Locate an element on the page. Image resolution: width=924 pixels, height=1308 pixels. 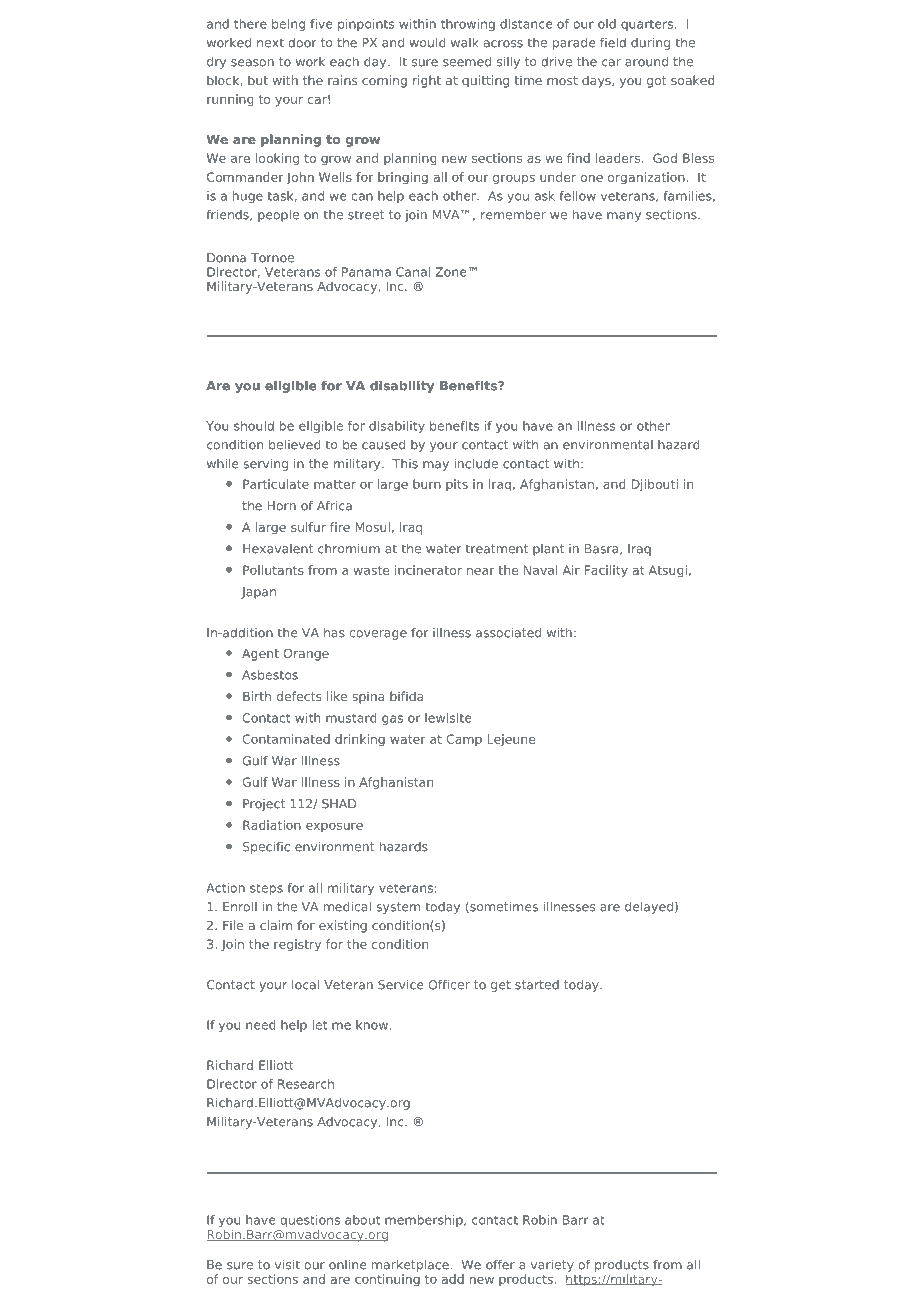
seemed is located at coordinates (467, 61).
